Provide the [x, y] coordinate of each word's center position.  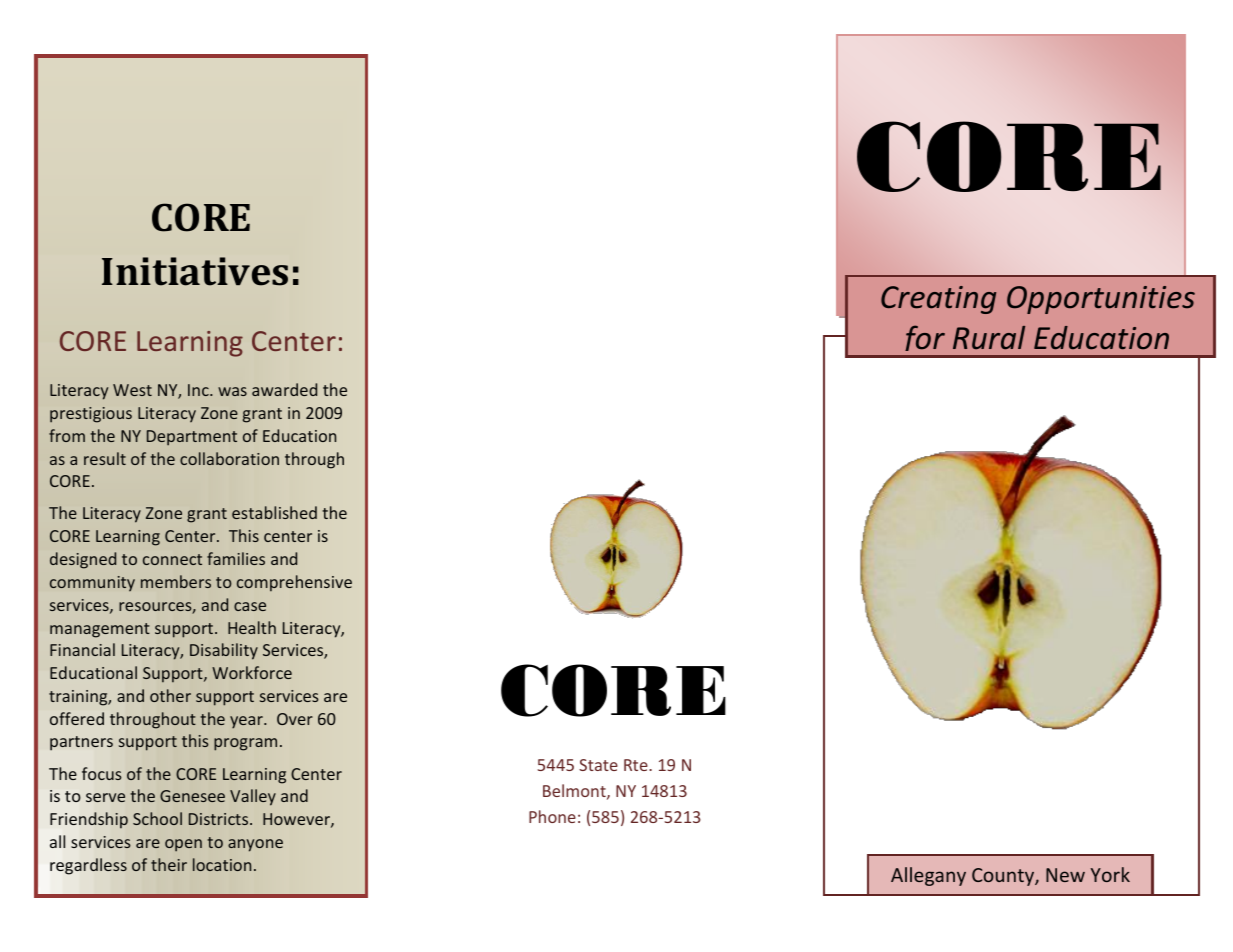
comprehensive [294, 583]
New [1065, 875]
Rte [637, 765]
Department [192, 438]
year [247, 722]
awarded [284, 389]
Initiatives [195, 271]
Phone [552, 816]
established [274, 512]
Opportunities [1101, 300]
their [169, 864]
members [176, 581]
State [598, 765]
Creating [938, 300]
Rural [989, 338]
